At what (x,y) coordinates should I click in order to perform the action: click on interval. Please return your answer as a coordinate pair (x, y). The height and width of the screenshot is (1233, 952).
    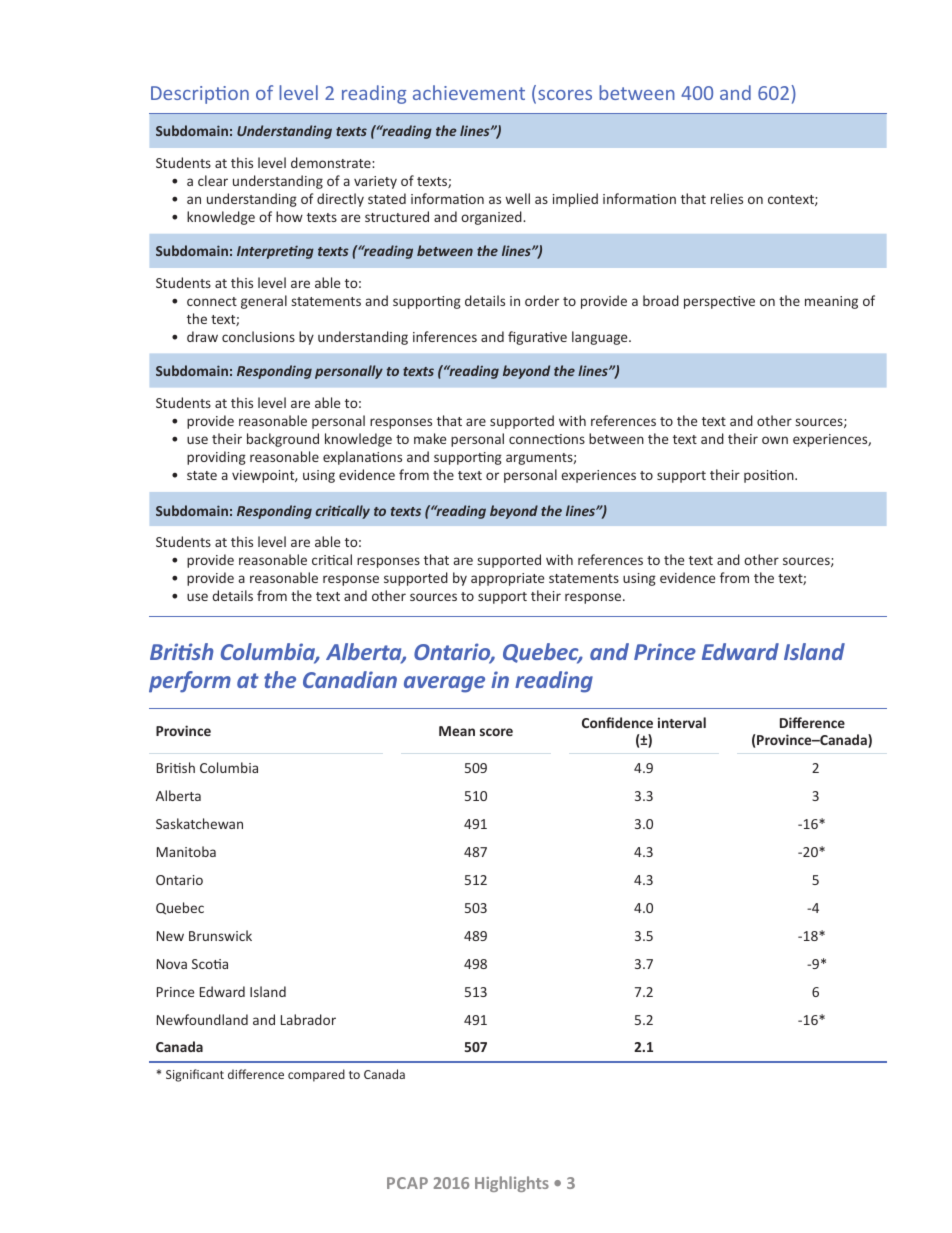
    Looking at the image, I should click on (682, 722).
